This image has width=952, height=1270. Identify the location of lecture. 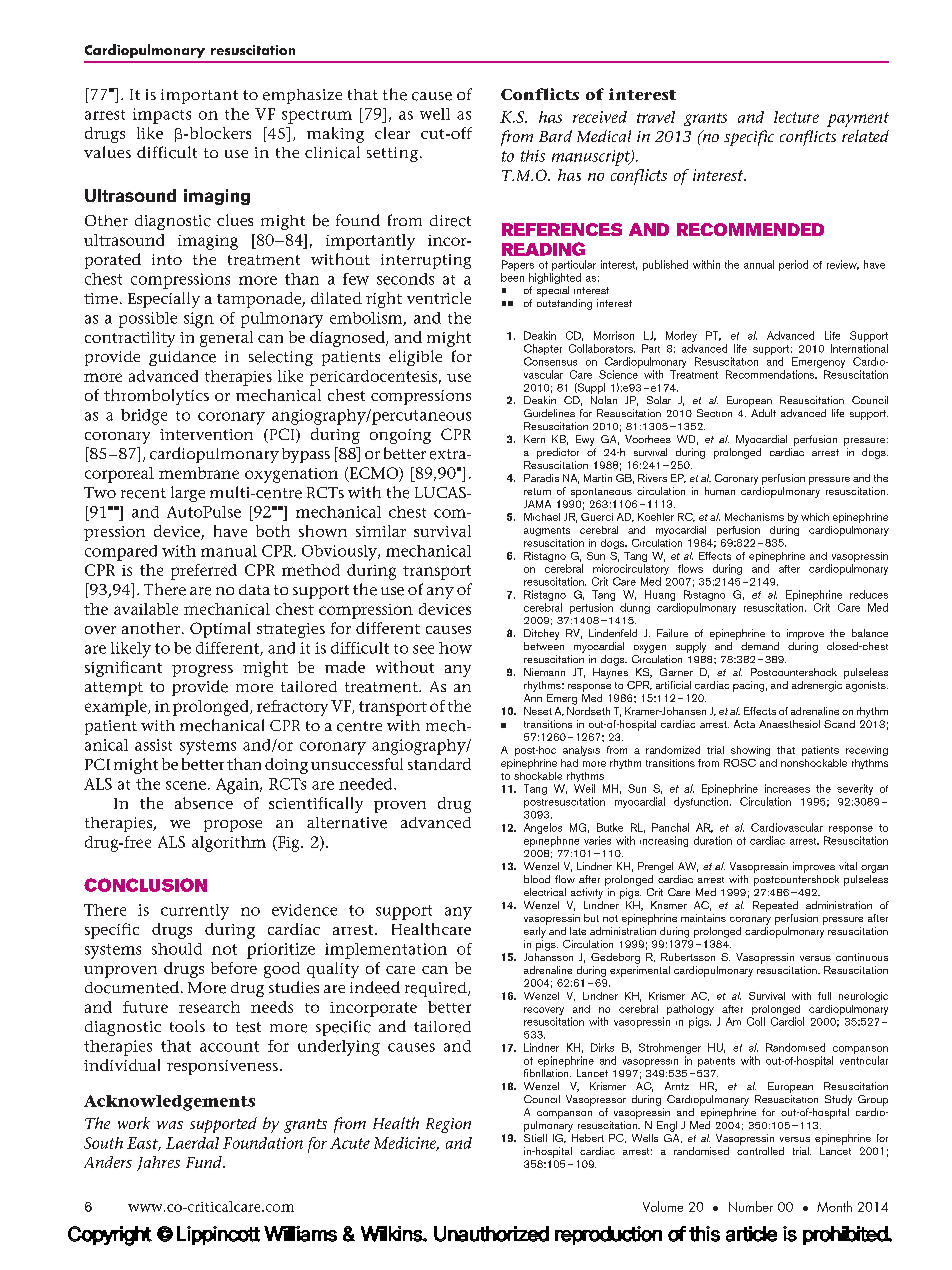
(796, 117).
